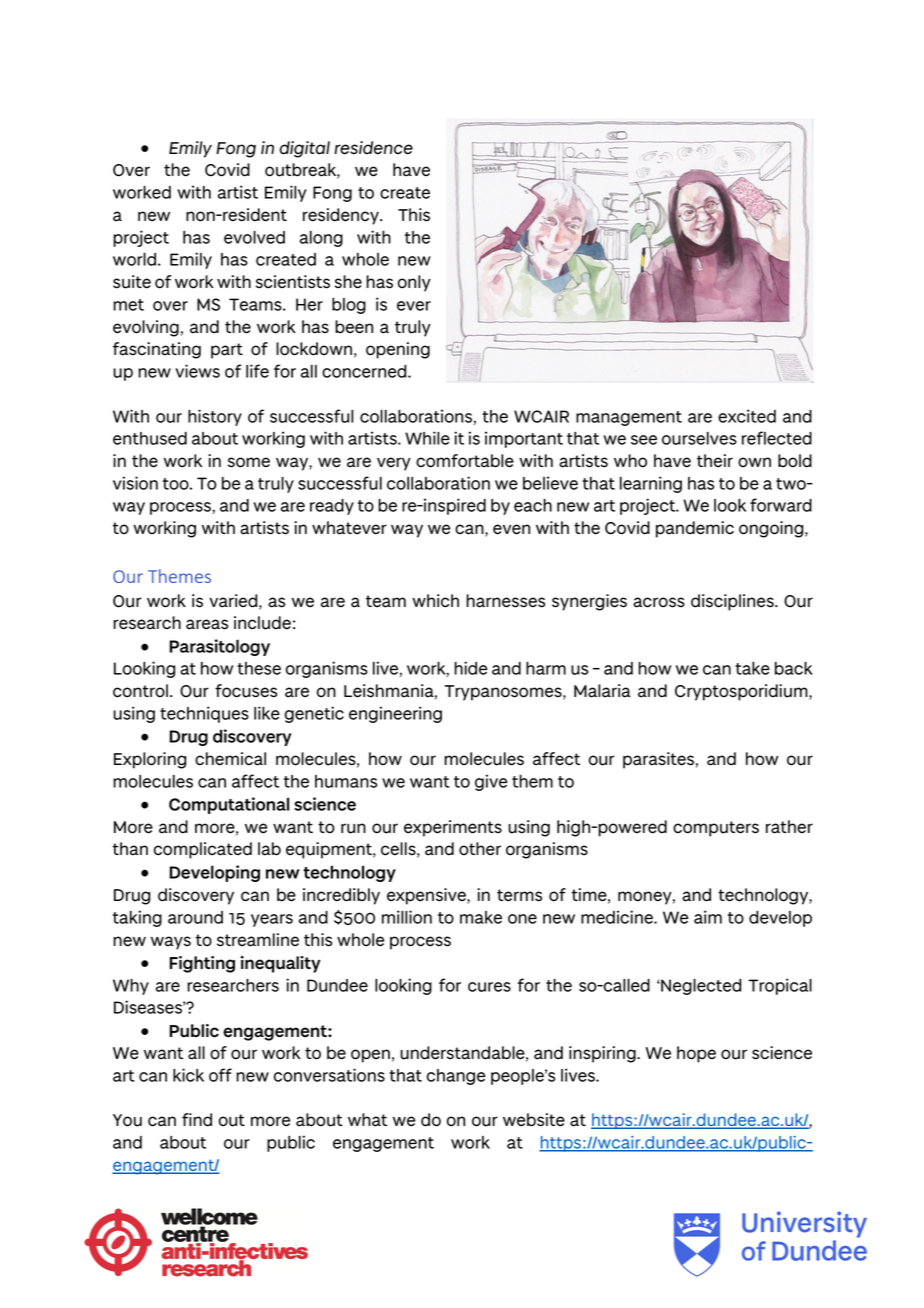  What do you see at coordinates (254, 237) in the page?
I see `evolved` at bounding box center [254, 237].
